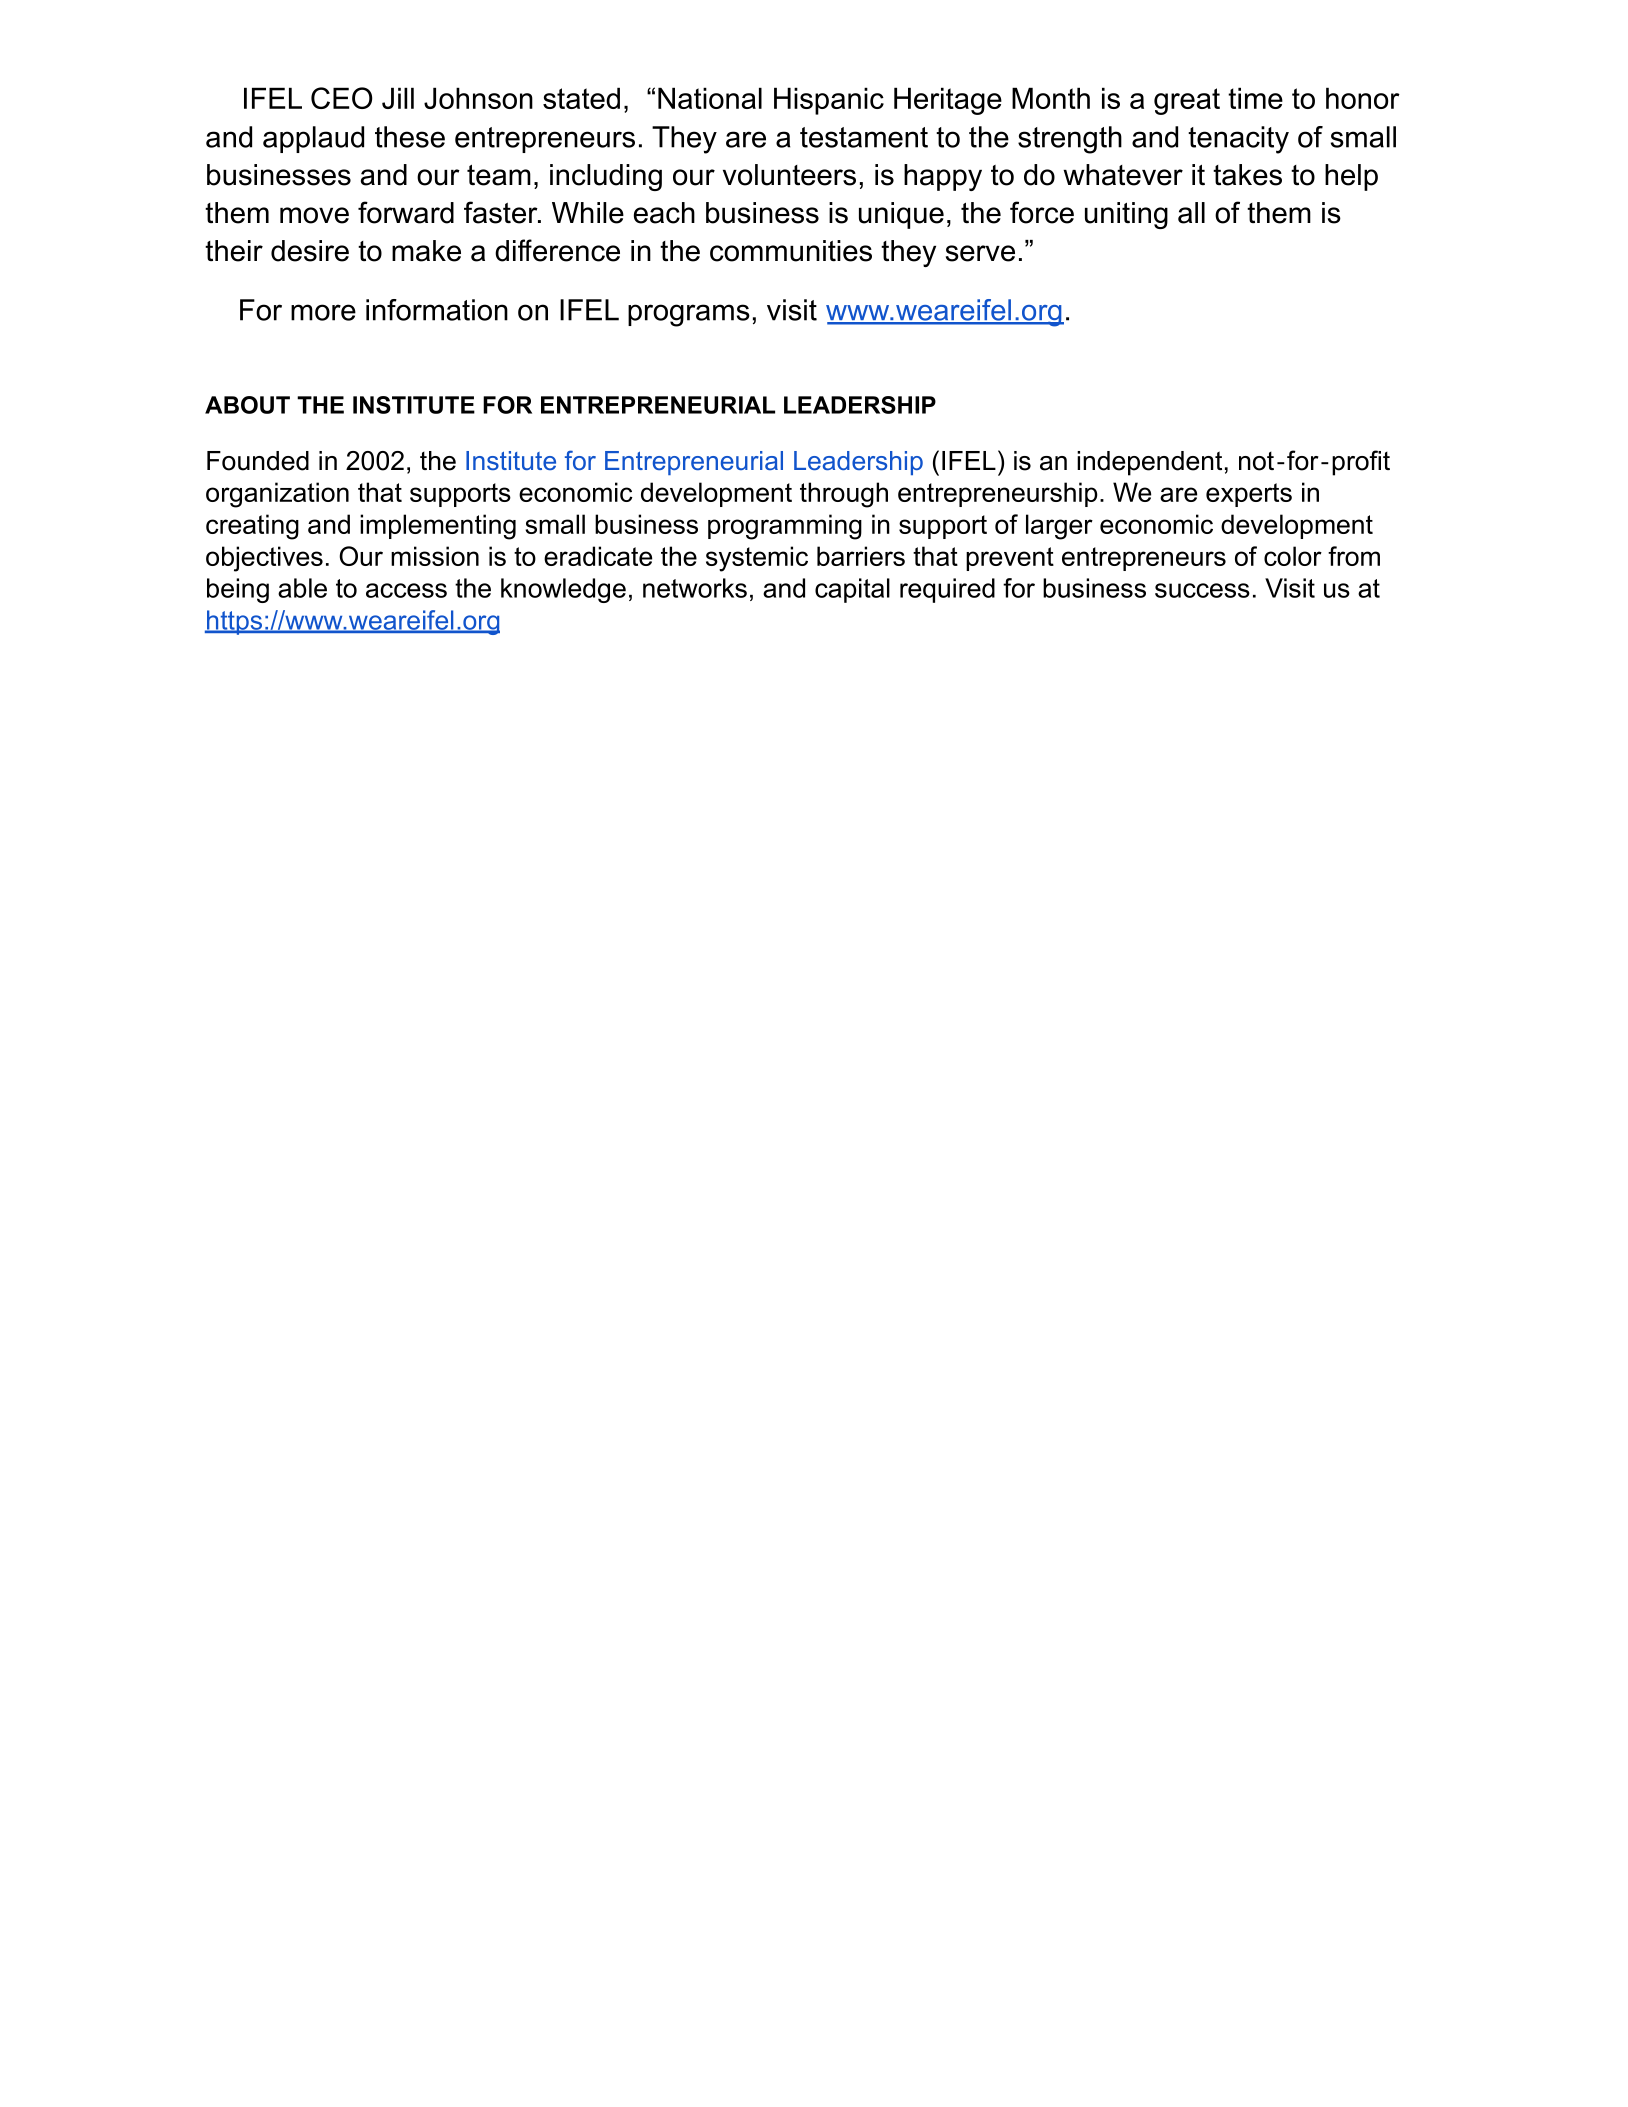 Image resolution: width=1628 pixels, height=2107 pixels. I want to click on capital, so click(852, 590).
